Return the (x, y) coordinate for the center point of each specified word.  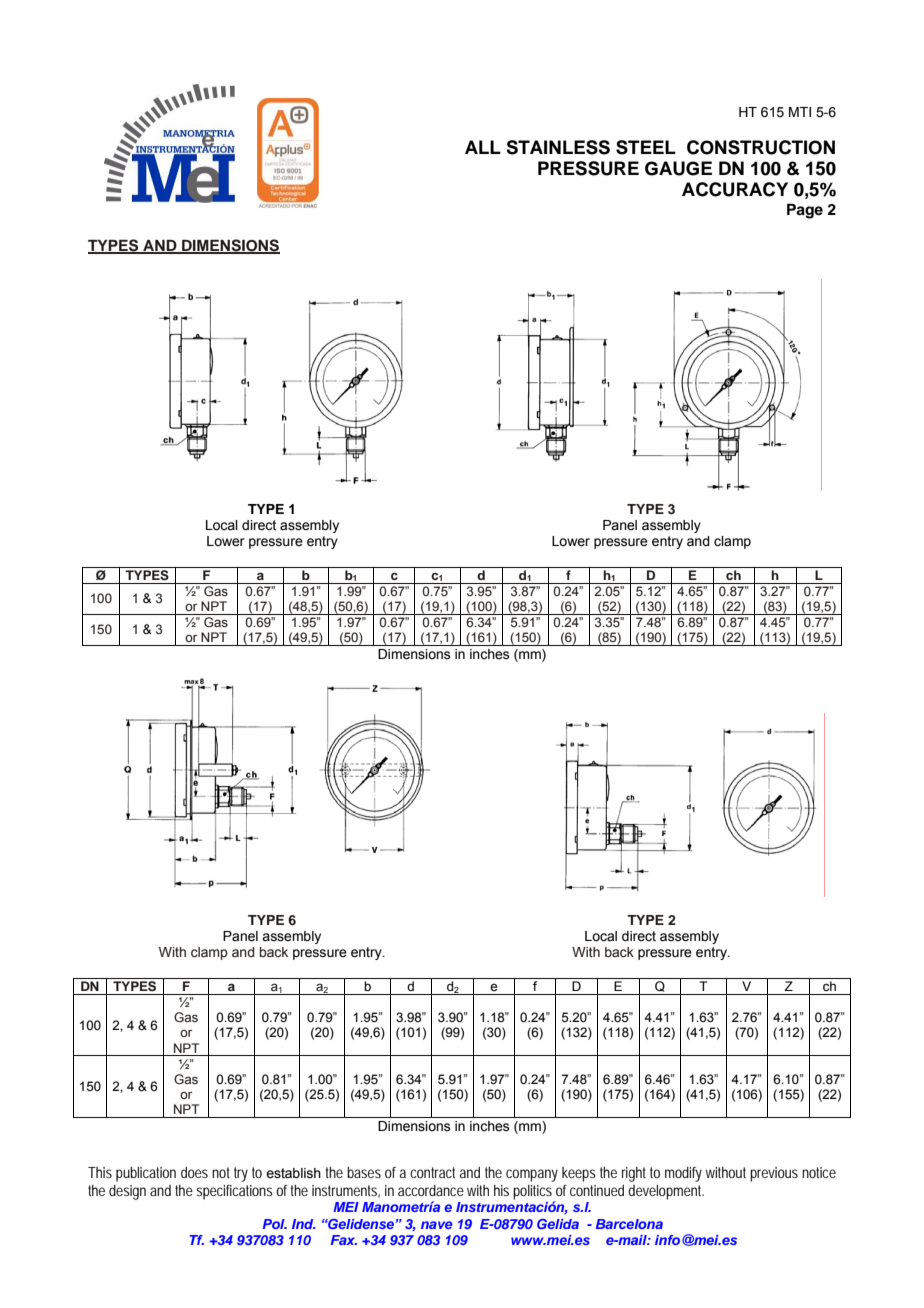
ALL (483, 147)
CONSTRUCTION (761, 147)
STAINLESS (558, 147)
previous (774, 1174)
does (194, 1172)
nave (437, 1225)
